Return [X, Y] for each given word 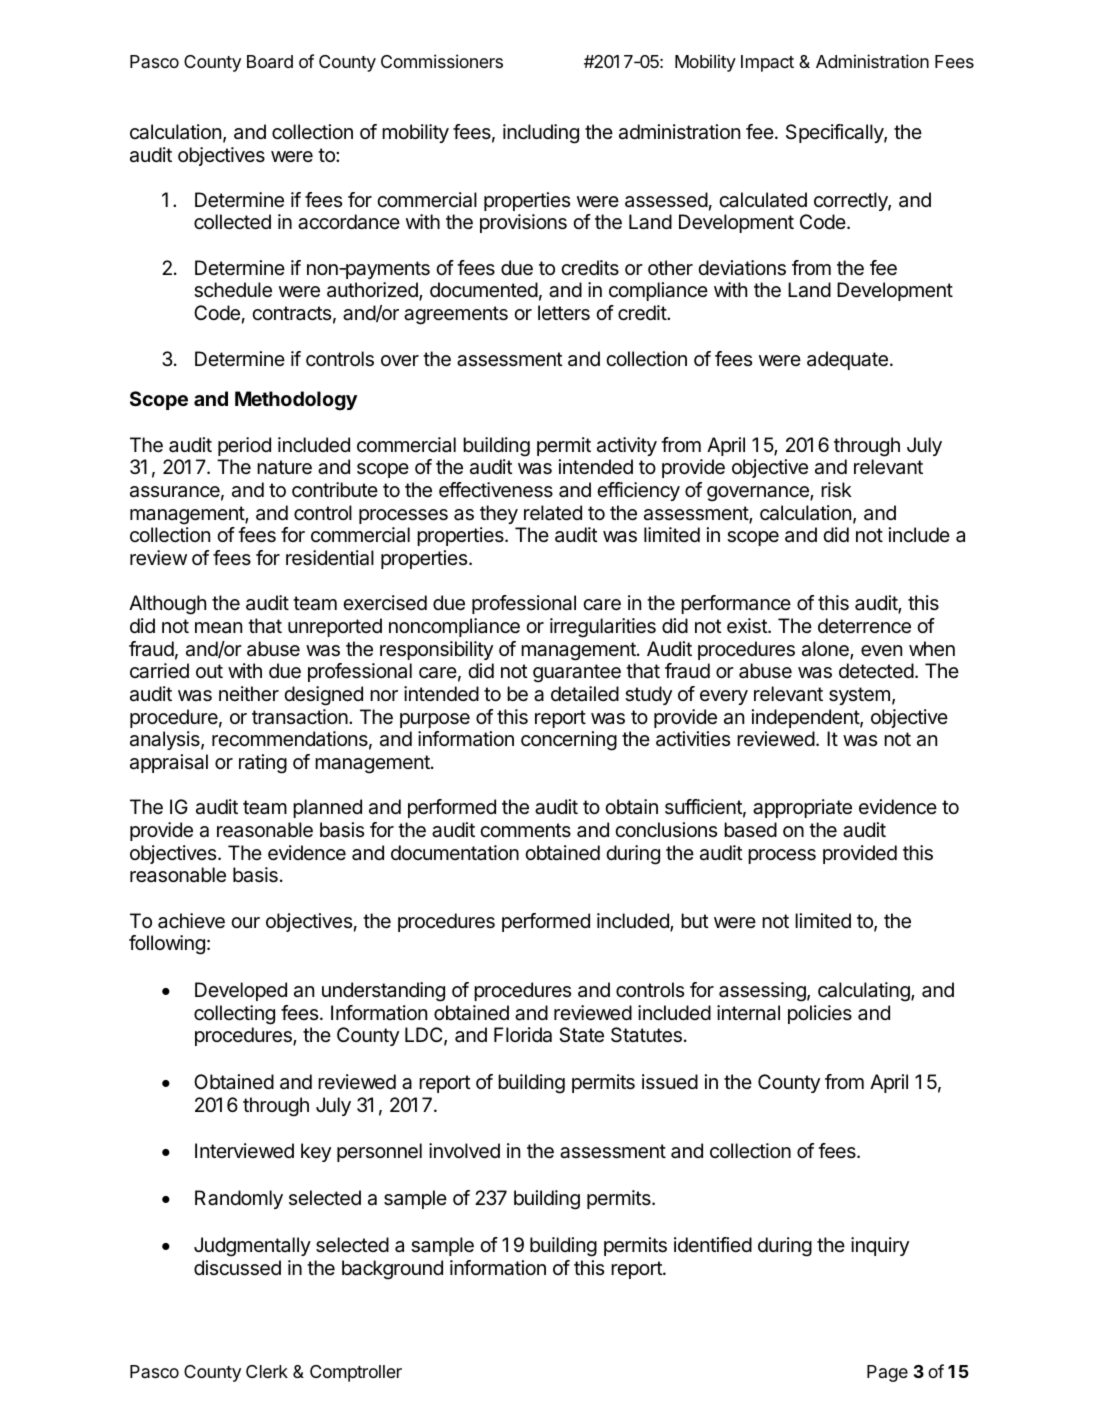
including [541, 134]
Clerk [267, 1371]
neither [249, 694]
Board [270, 62]
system [859, 696]
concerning [569, 741]
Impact [767, 63]
